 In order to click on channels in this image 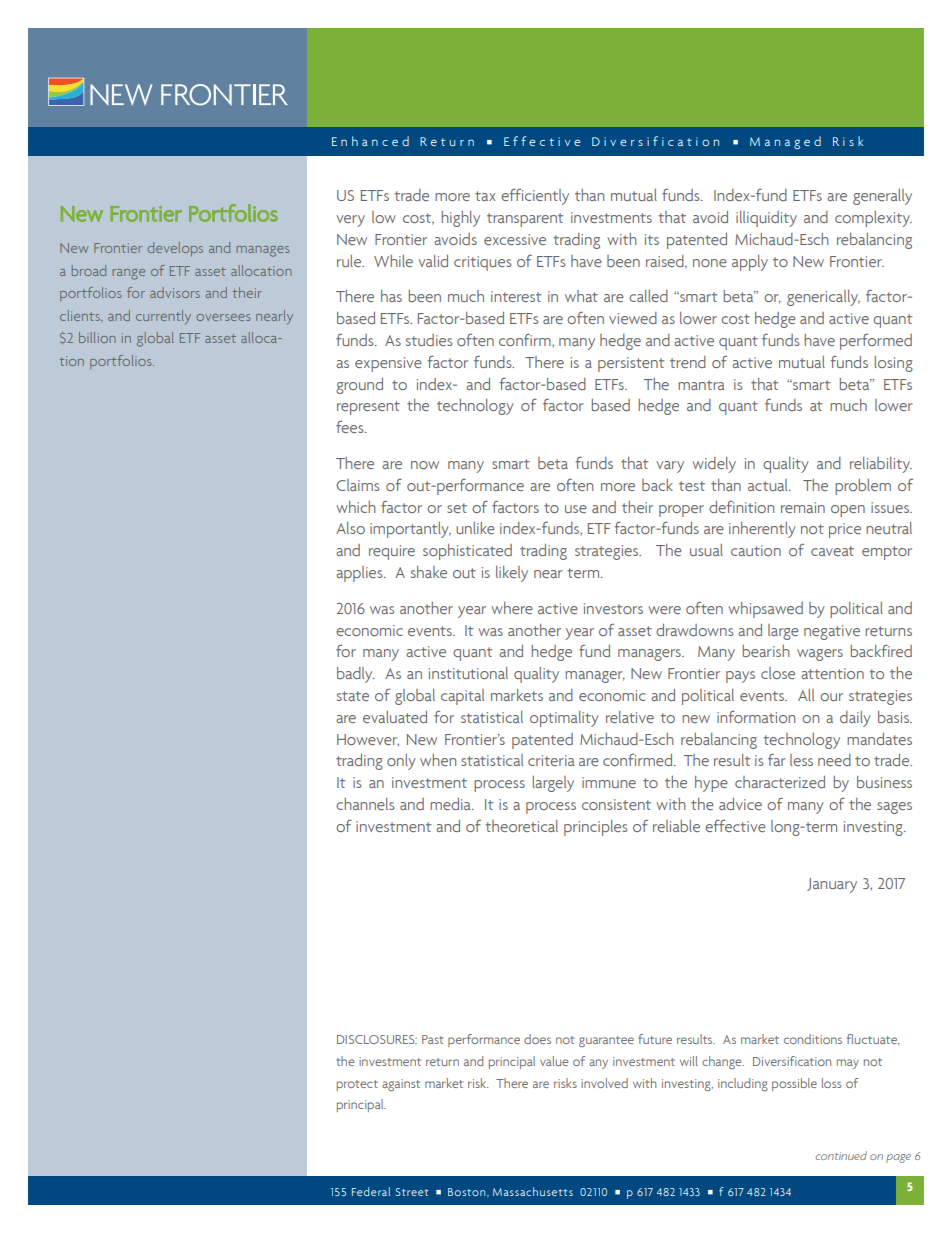, I will do `click(365, 804)`.
